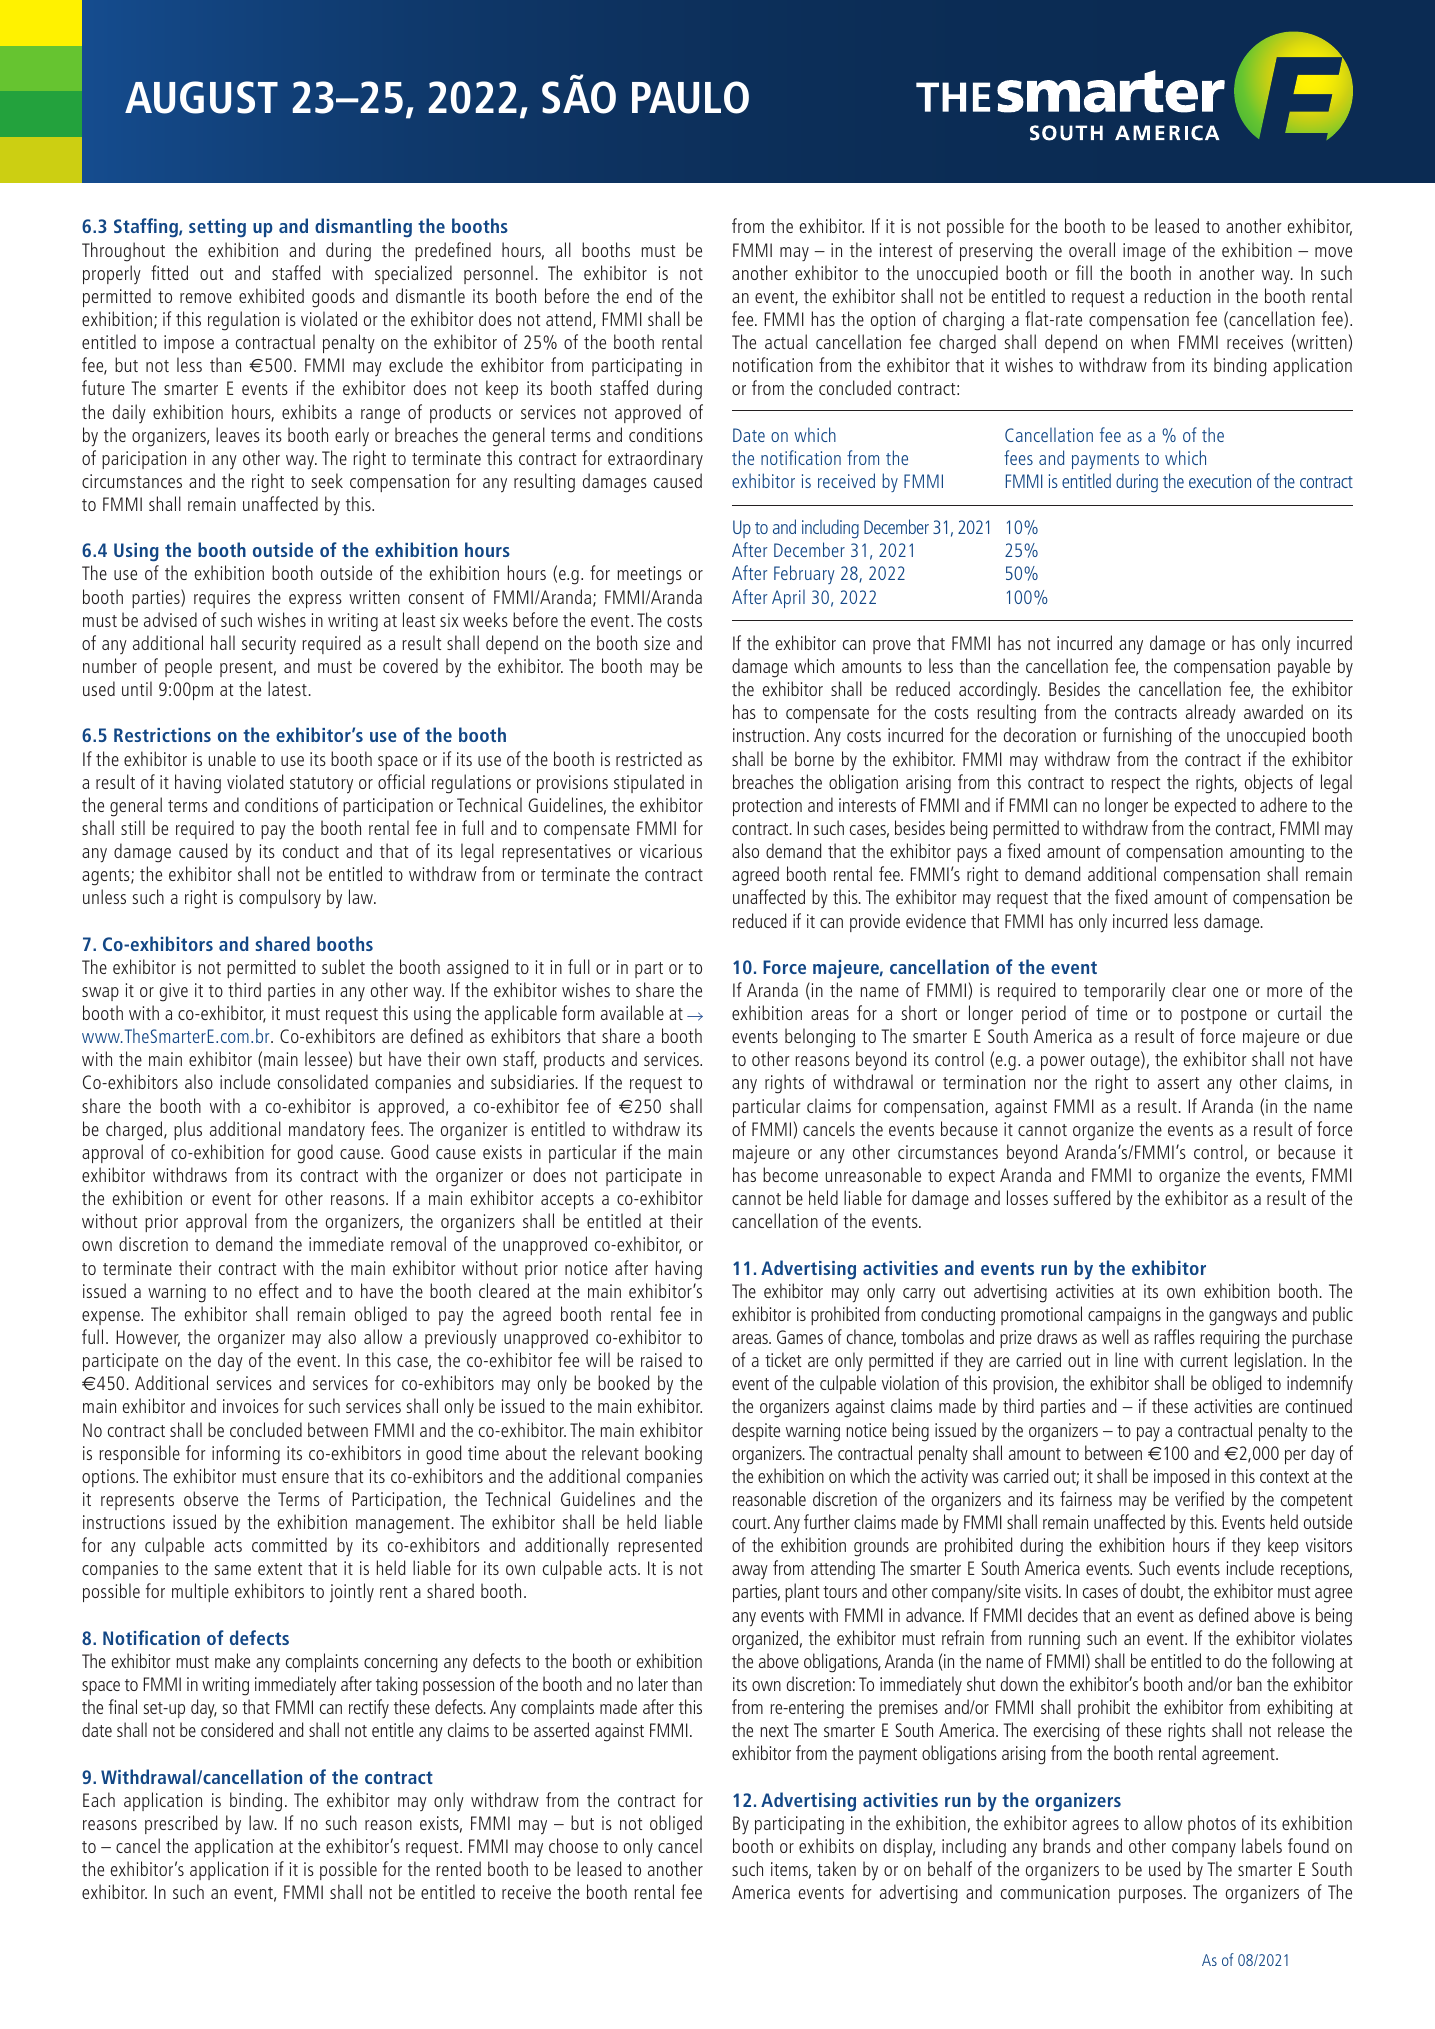  I want to click on photos, so click(1212, 1824).
